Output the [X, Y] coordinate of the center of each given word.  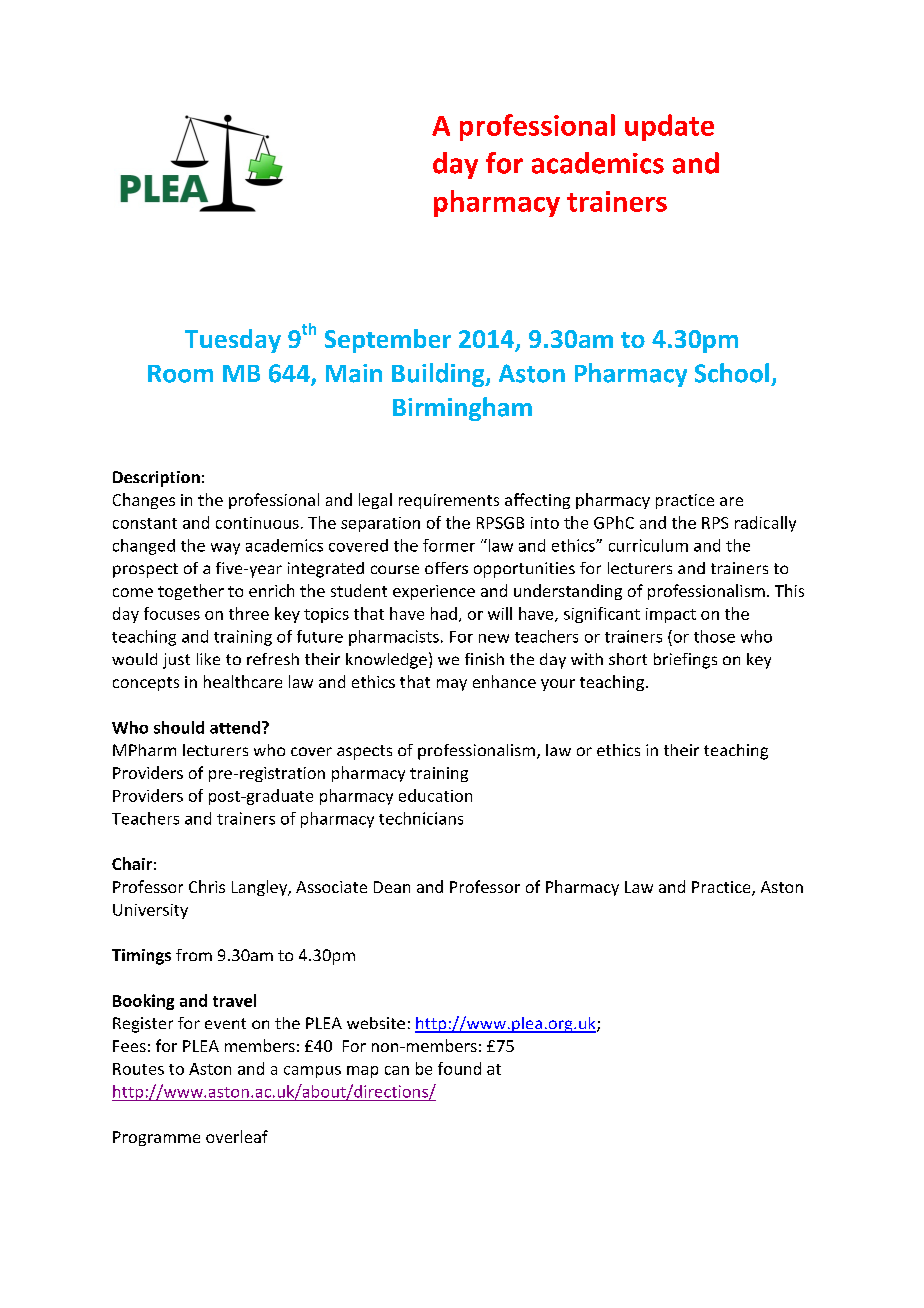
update [669, 127]
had [444, 613]
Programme [156, 1138]
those [714, 636]
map [362, 1072]
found [459, 1068]
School [732, 373]
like [208, 659]
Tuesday [233, 341]
